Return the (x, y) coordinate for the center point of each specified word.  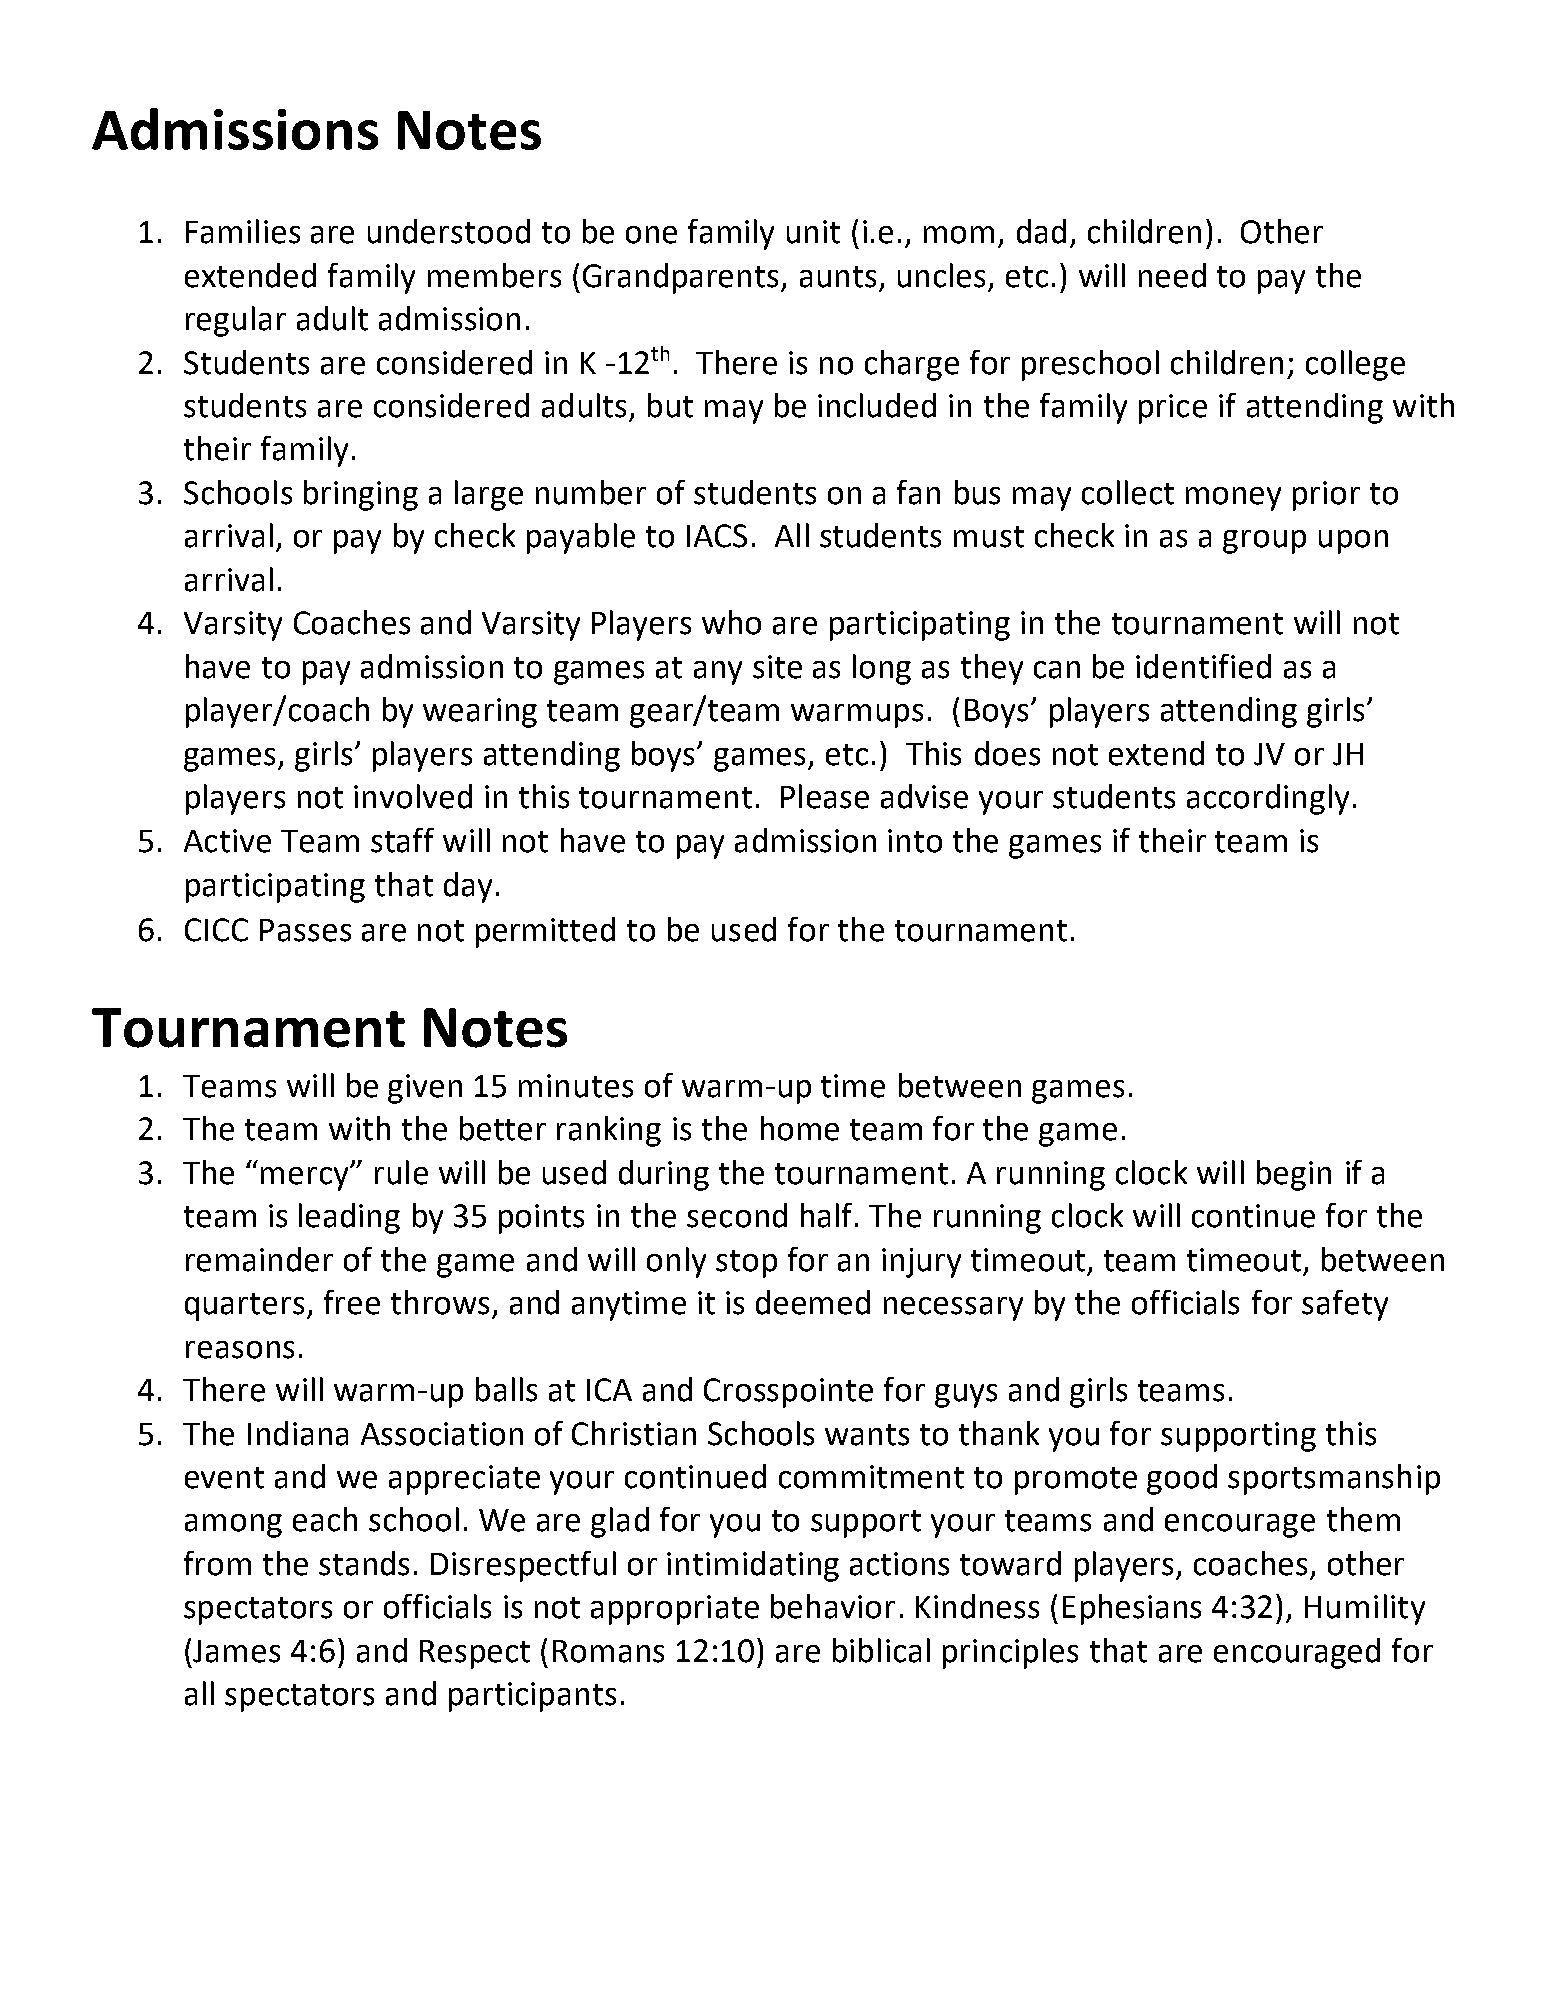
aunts (838, 277)
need (1172, 275)
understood (449, 231)
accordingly (1268, 799)
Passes (305, 930)
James (236, 1651)
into (915, 841)
